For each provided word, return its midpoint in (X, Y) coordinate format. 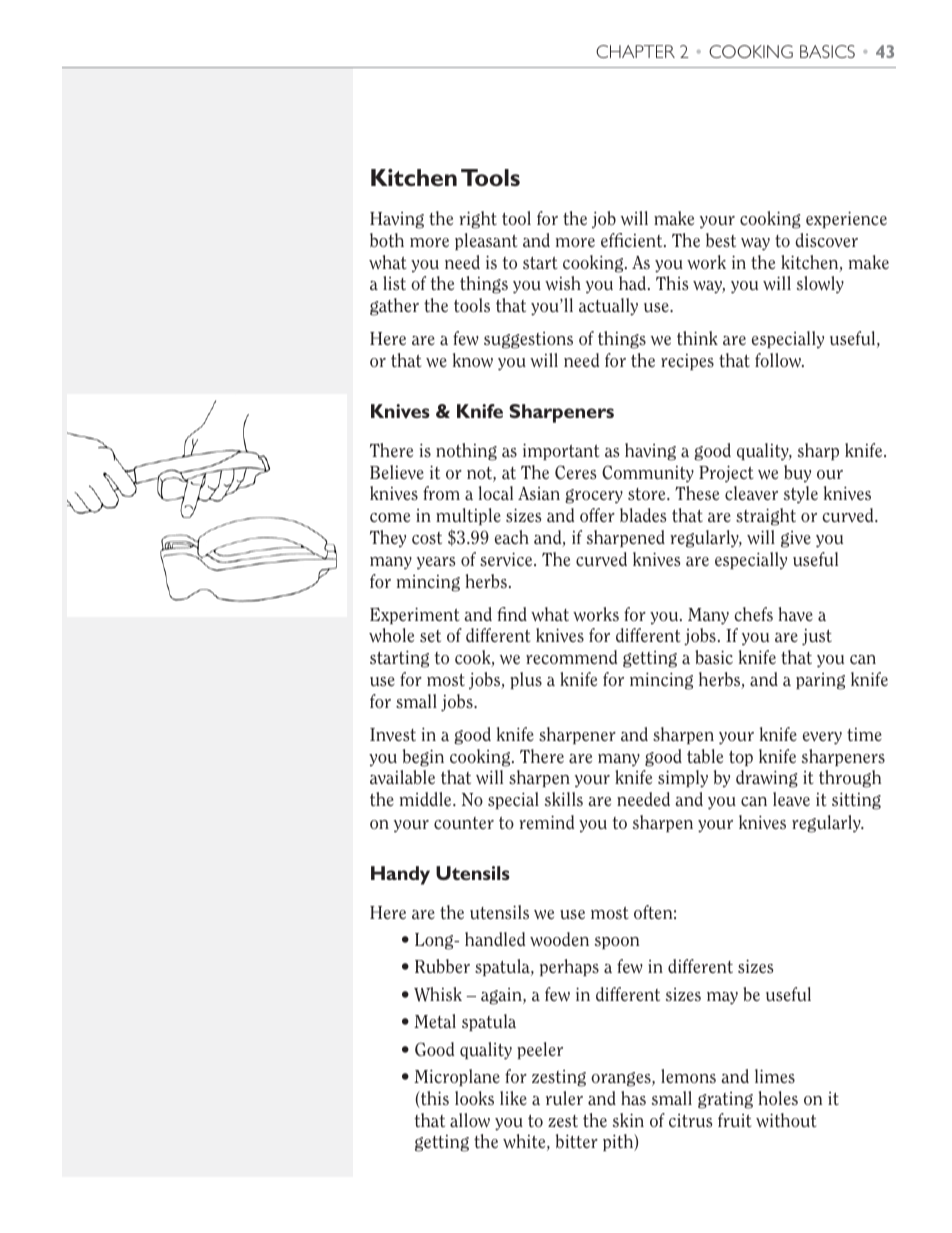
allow (470, 1120)
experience (846, 219)
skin (628, 1120)
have (795, 614)
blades (643, 515)
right (478, 220)
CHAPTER (635, 51)
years (436, 563)
